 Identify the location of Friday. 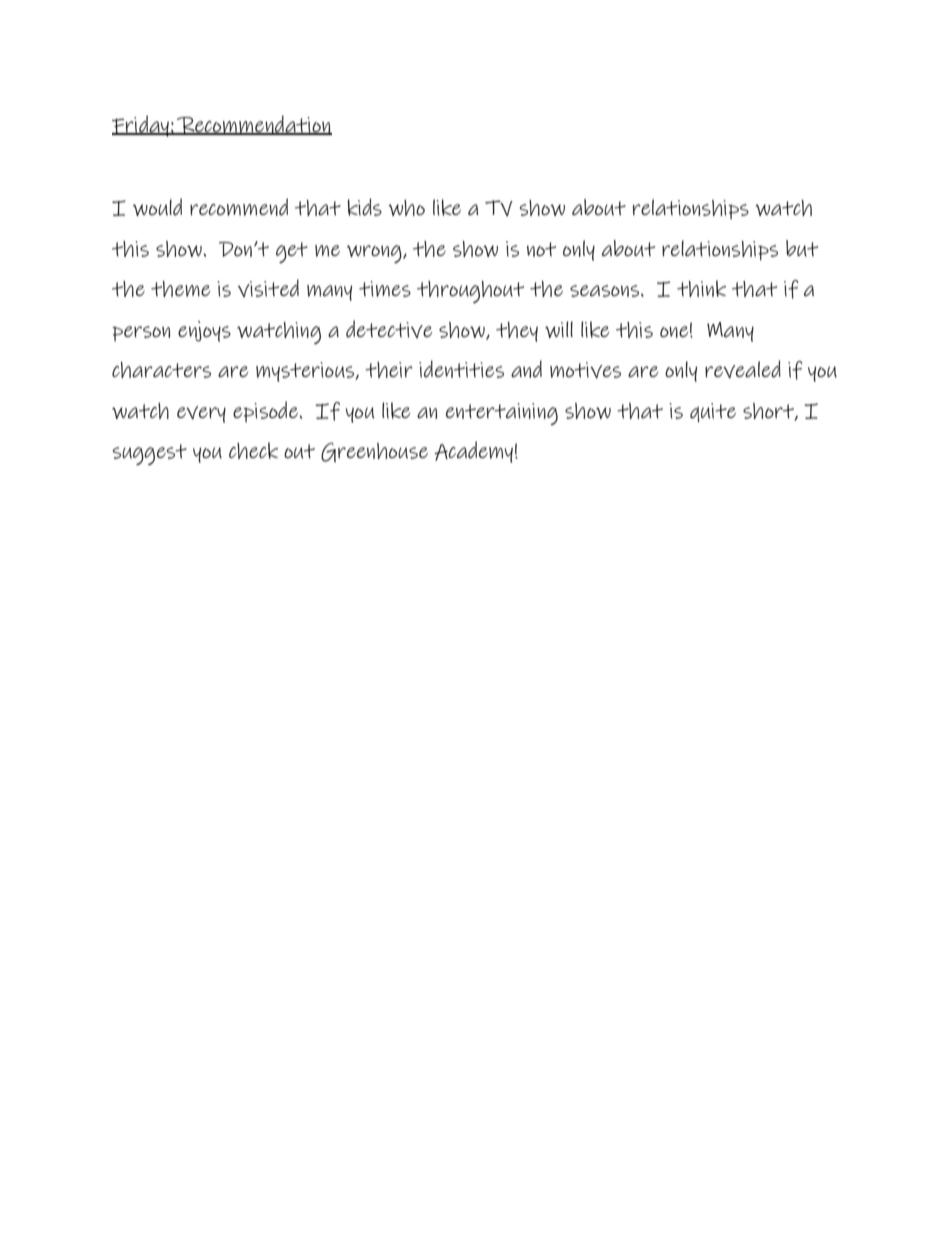
(141, 126).
